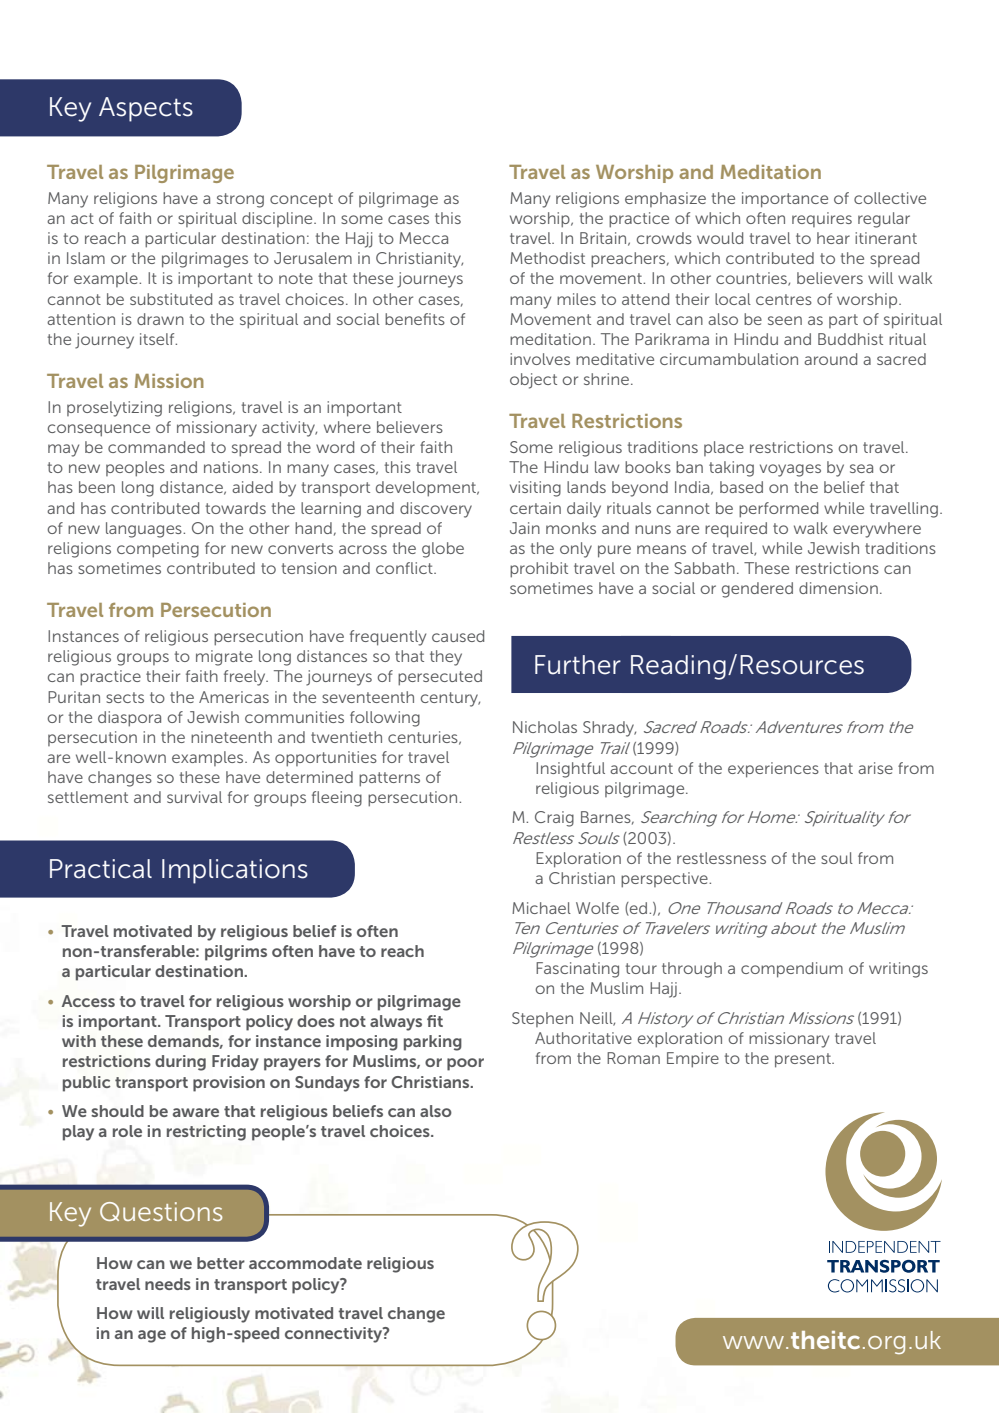 The height and width of the page is (1413, 999). Describe the element at coordinates (665, 880) in the page. I see `perspective` at that location.
